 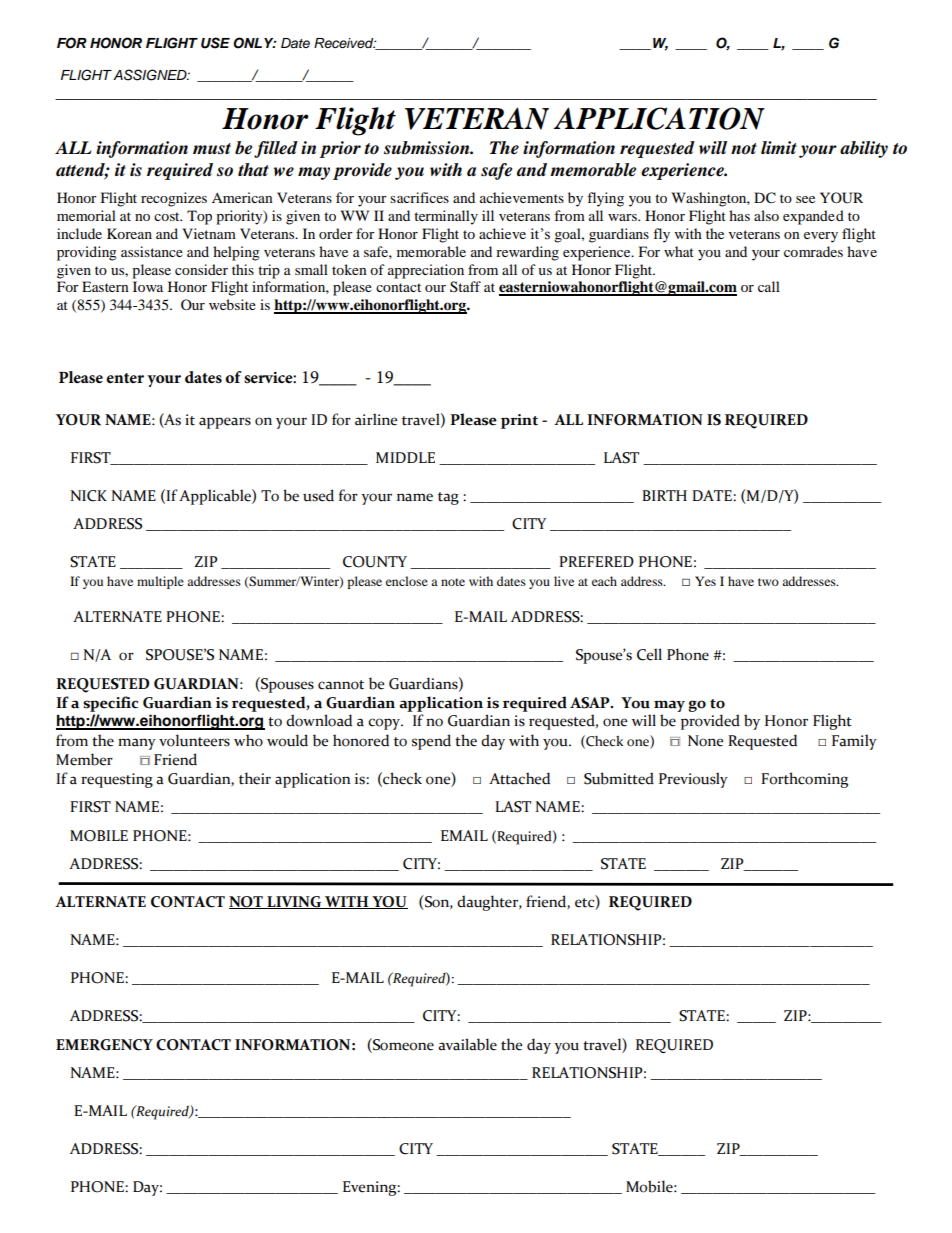 I want to click on limit, so click(x=779, y=147).
